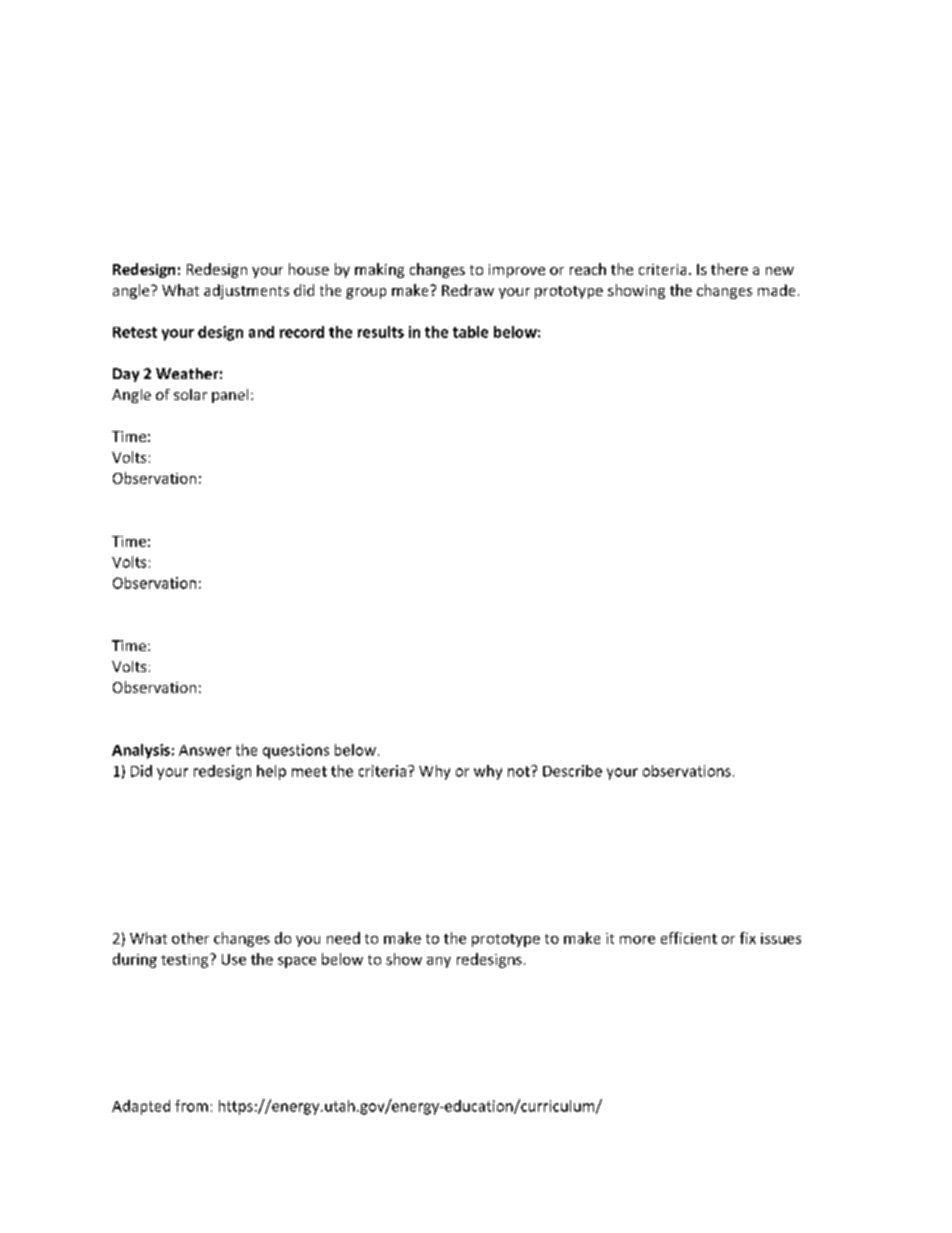  What do you see at coordinates (271, 772) in the page?
I see `help` at bounding box center [271, 772].
